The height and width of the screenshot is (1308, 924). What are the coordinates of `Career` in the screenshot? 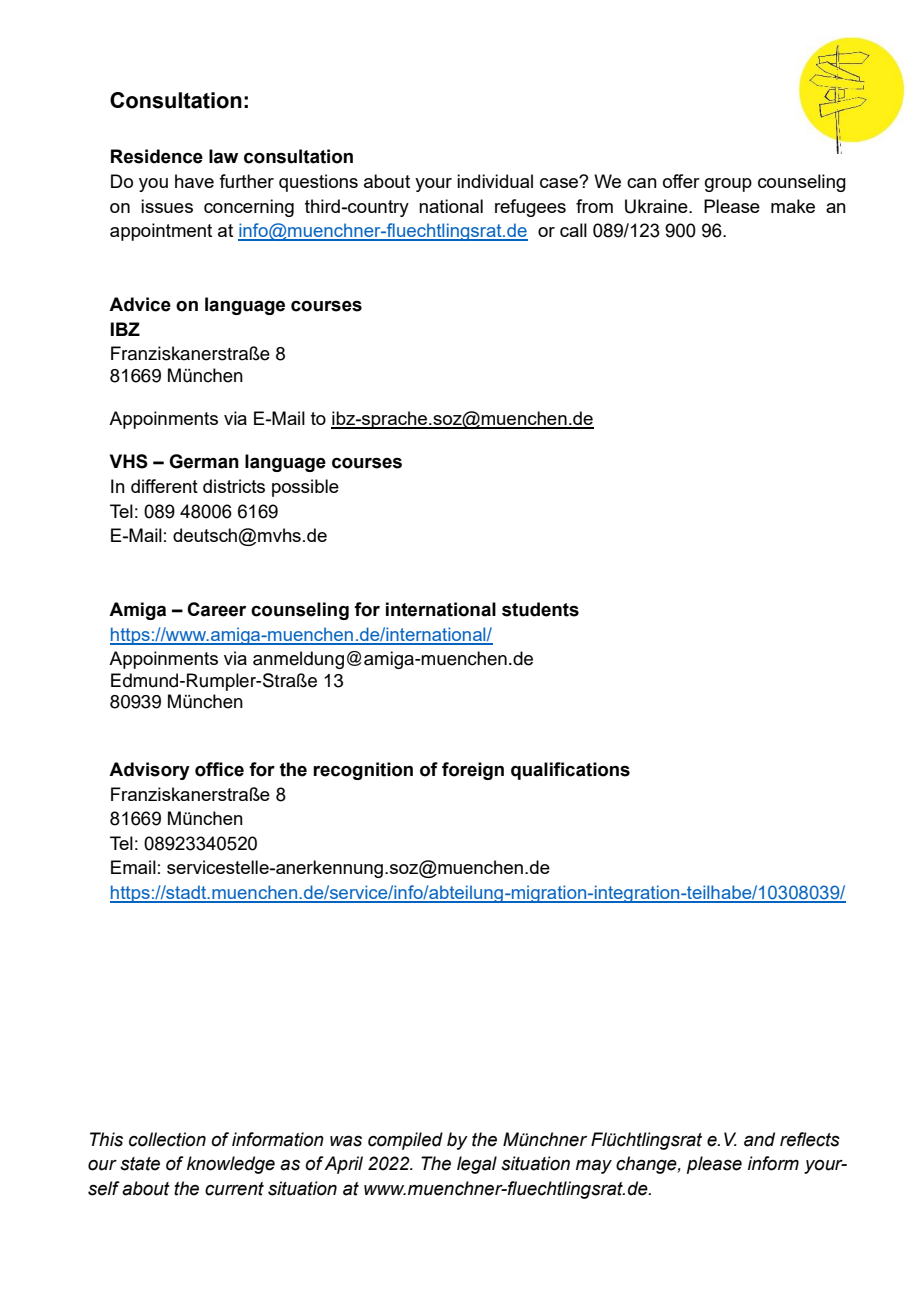 It's located at (216, 609).
